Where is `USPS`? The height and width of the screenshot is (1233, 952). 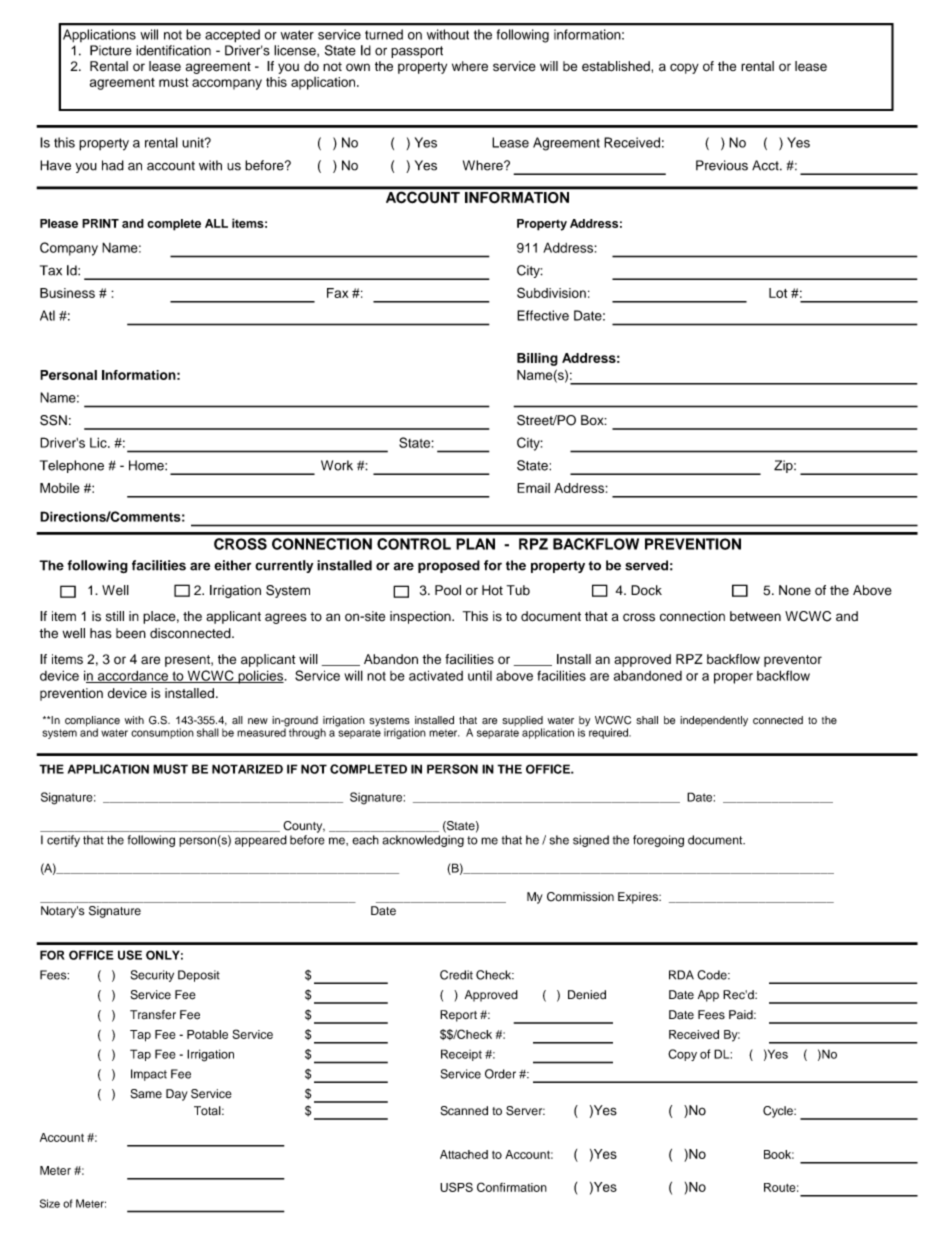
USPS is located at coordinates (456, 1187).
